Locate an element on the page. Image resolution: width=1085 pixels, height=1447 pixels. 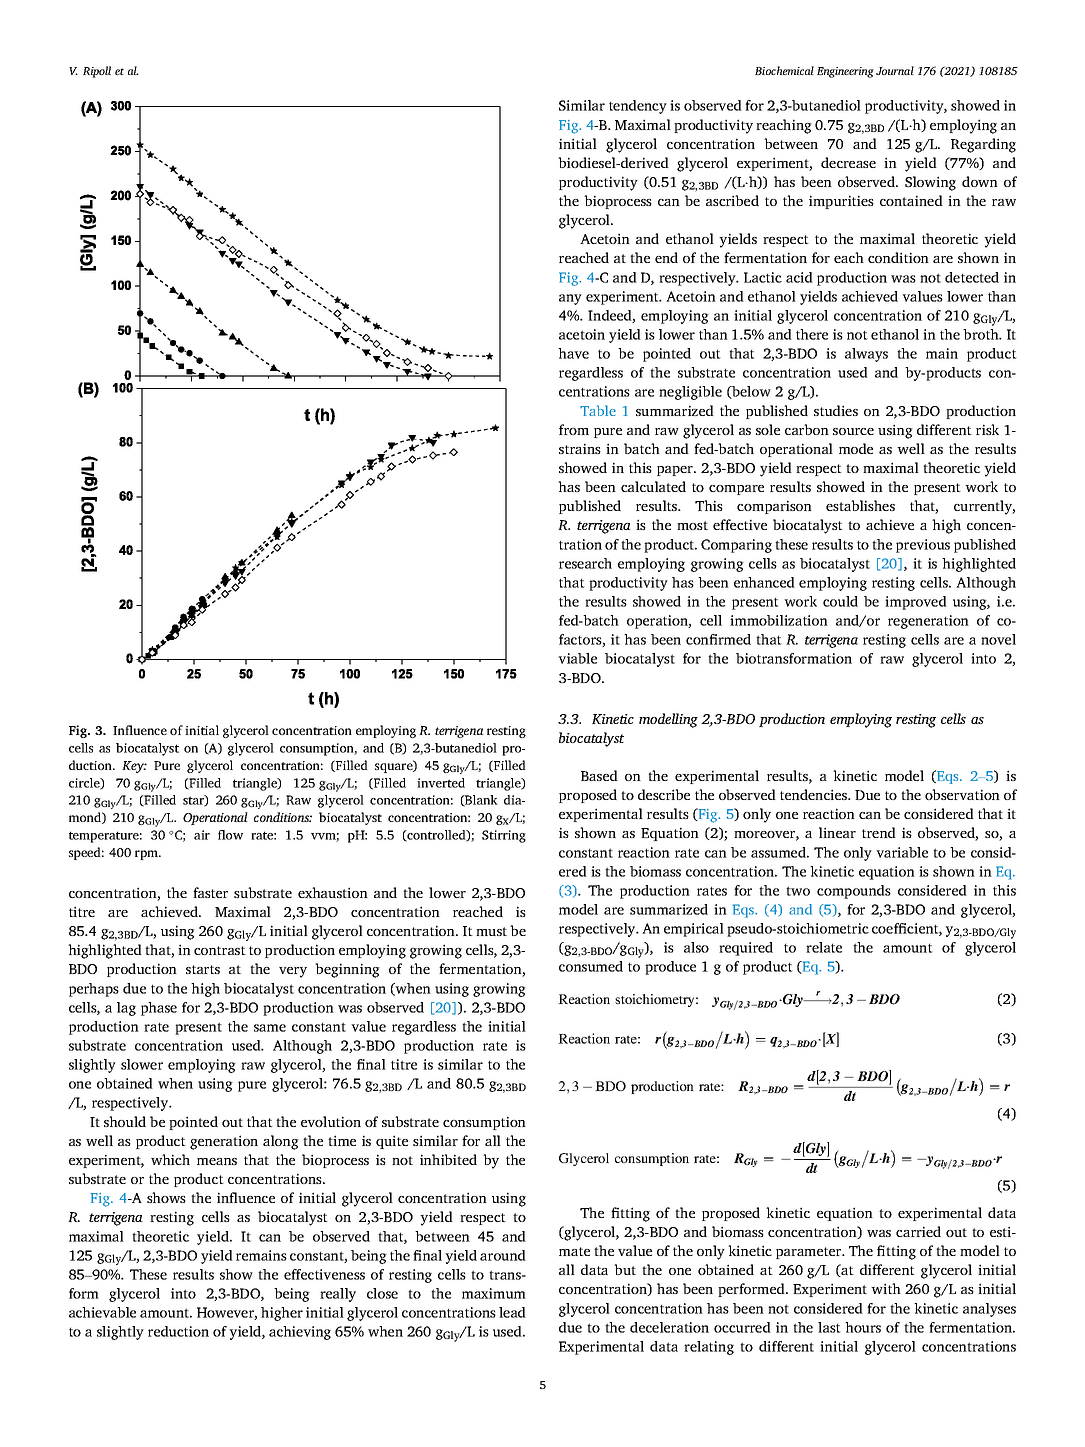
ascribed is located at coordinates (732, 200).
